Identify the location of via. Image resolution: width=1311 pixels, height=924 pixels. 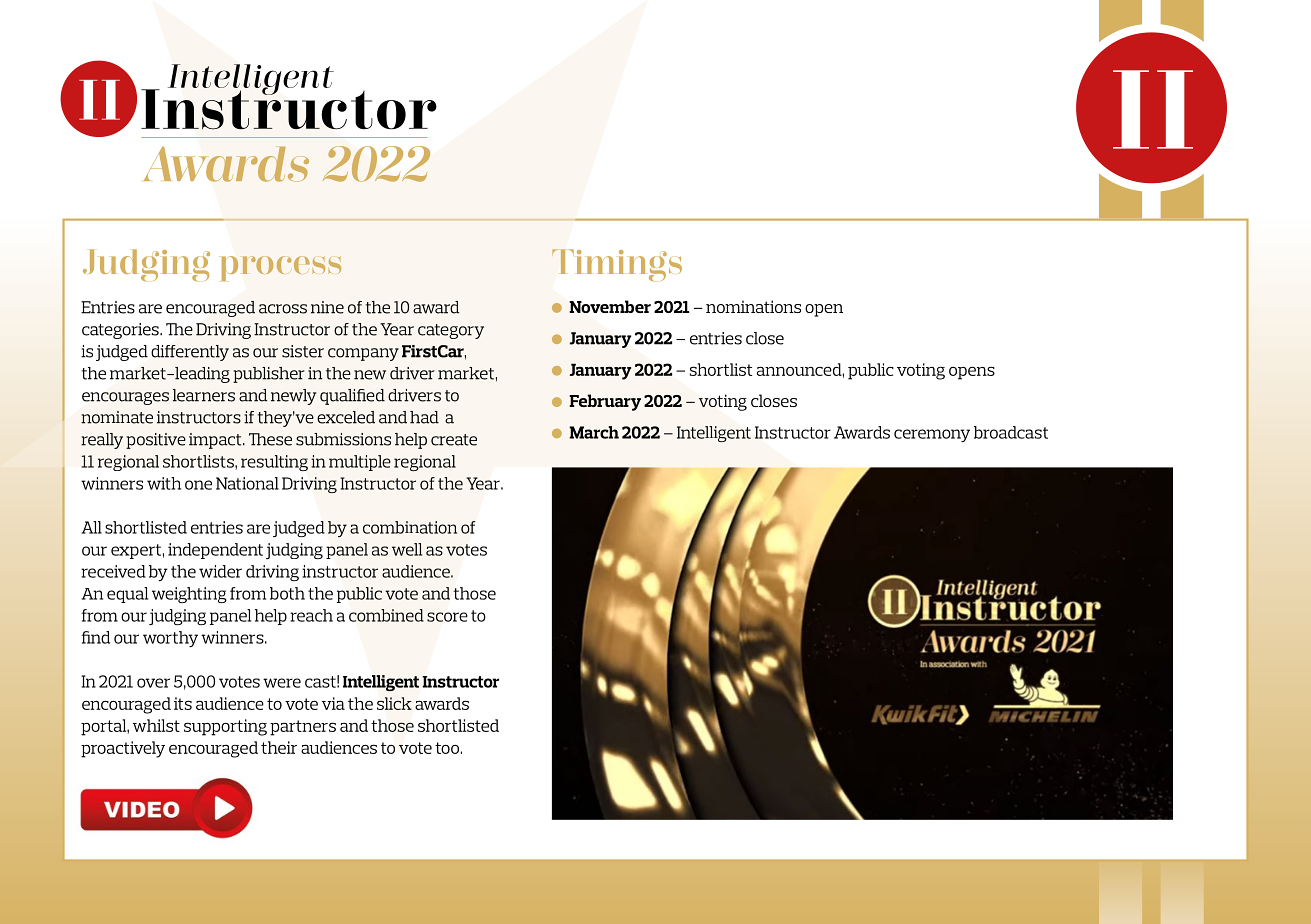
(333, 703).
